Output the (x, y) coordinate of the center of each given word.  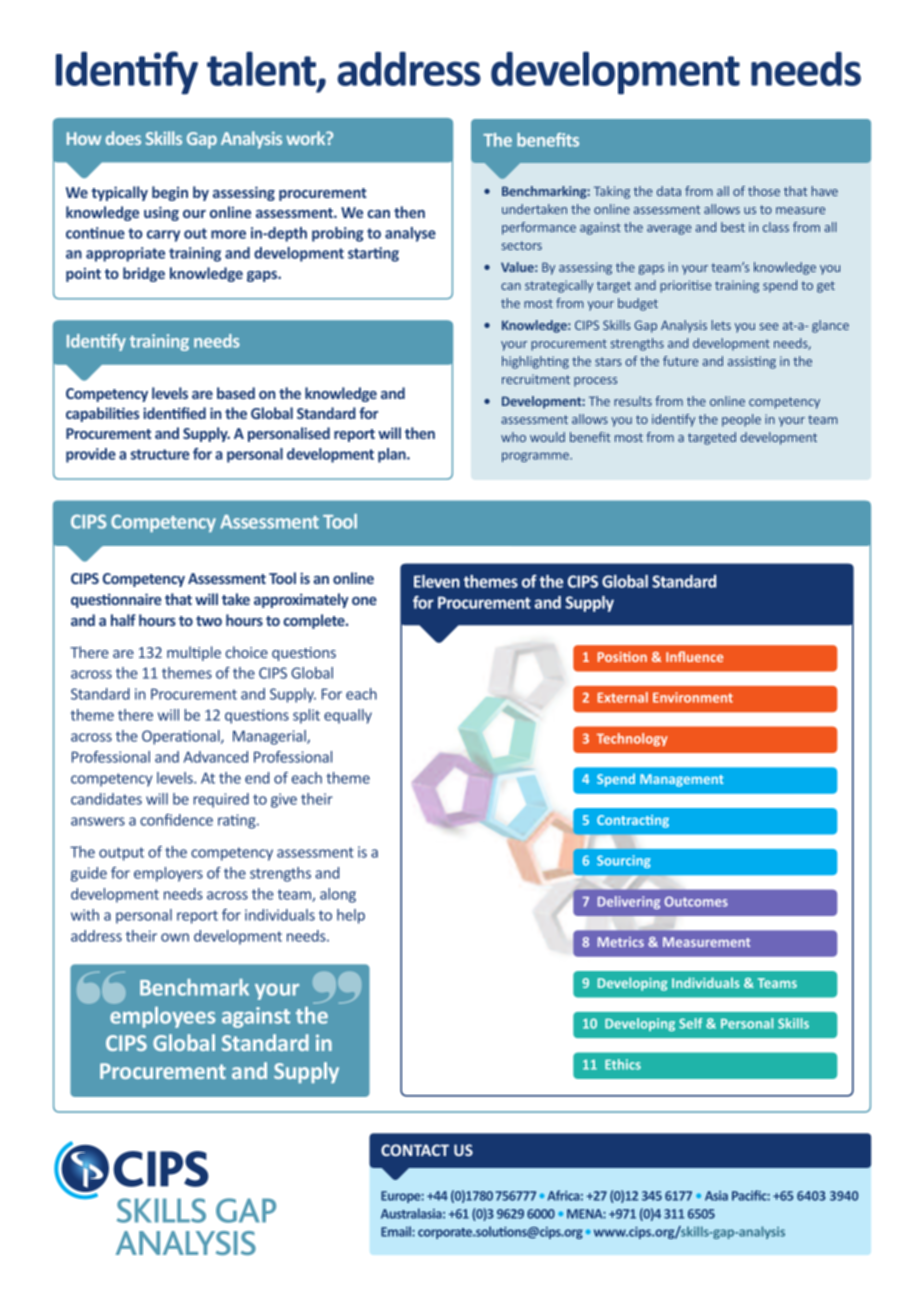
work (307, 138)
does (123, 138)
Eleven (437, 581)
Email (397, 1231)
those (764, 191)
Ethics (623, 1064)
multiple (194, 653)
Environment (693, 697)
